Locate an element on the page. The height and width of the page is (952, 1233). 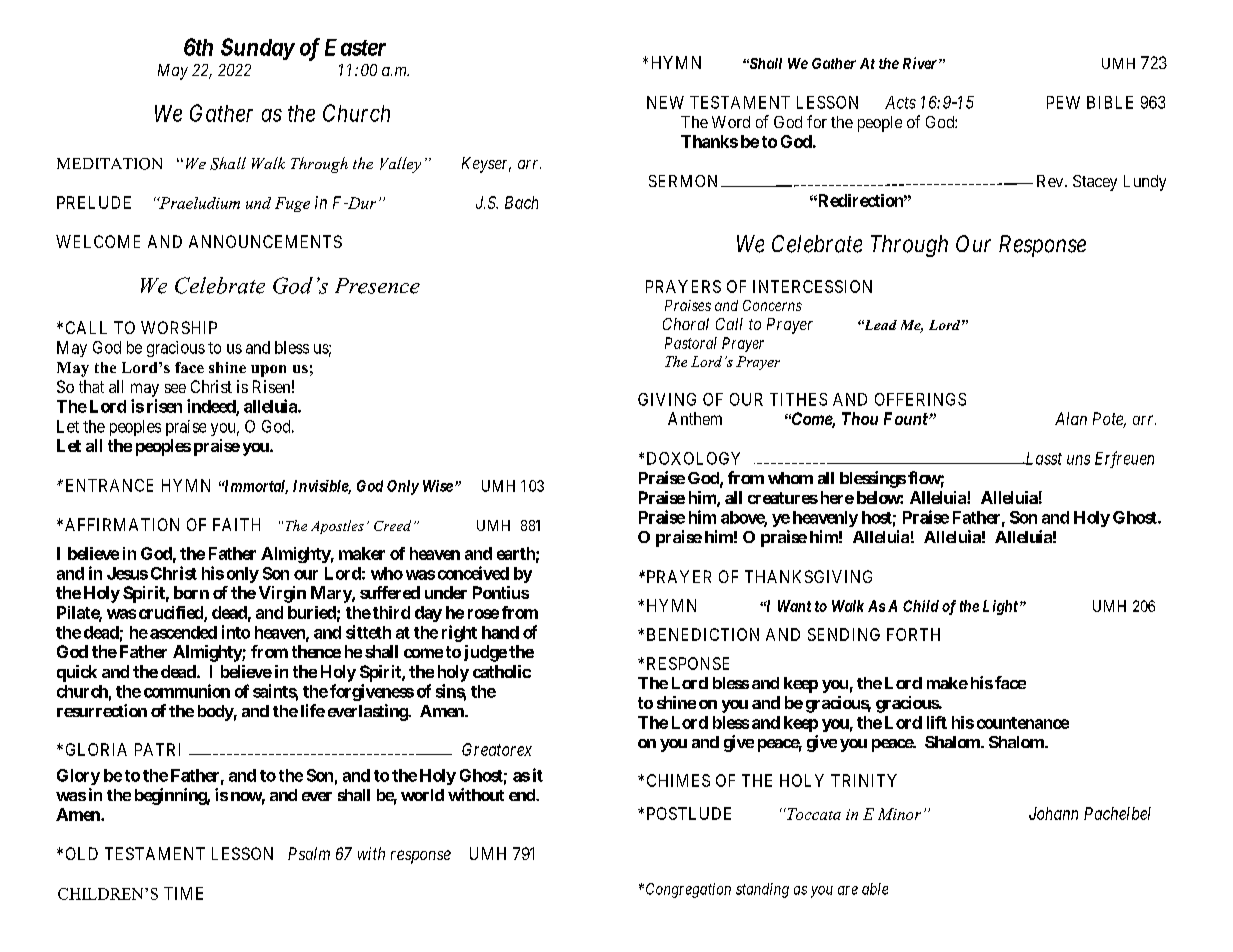
PEW is located at coordinates (1063, 102).
